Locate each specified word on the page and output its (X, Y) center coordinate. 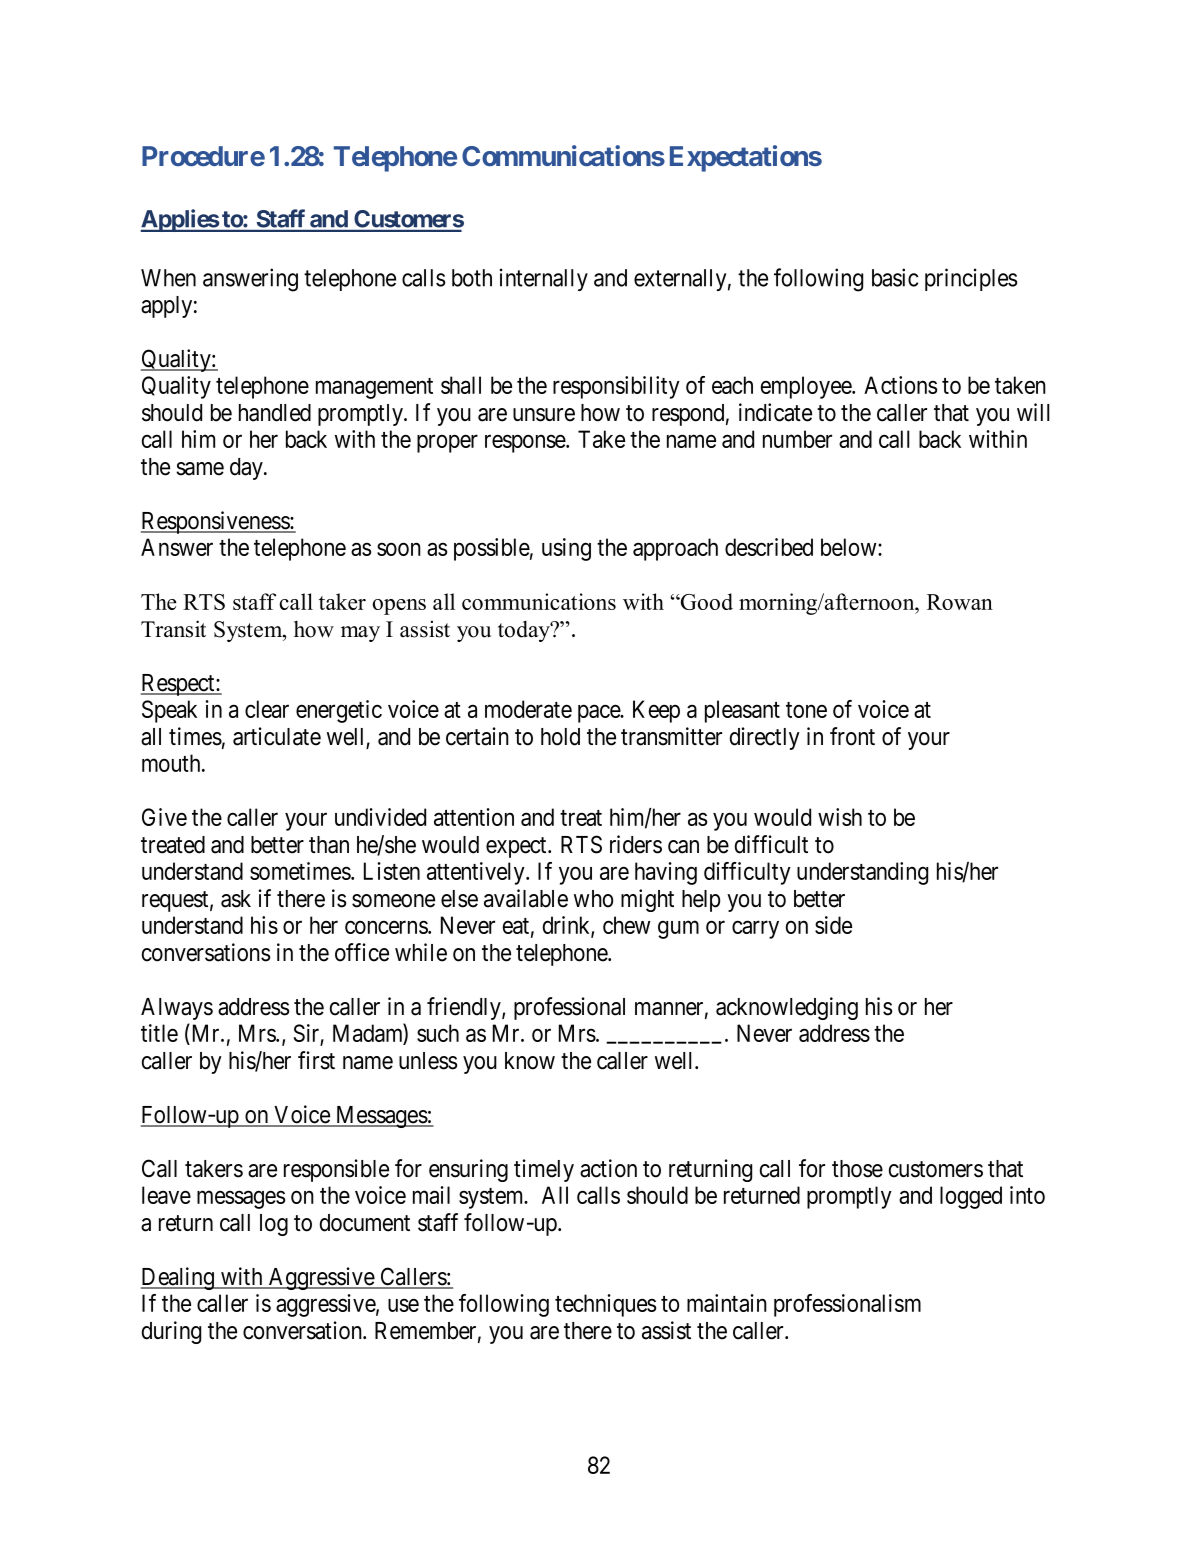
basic (895, 277)
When (168, 278)
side (833, 925)
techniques (605, 1305)
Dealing (178, 1278)
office (362, 952)
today (525, 631)
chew (627, 925)
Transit (173, 629)
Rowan (960, 602)
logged (971, 1197)
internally (544, 279)
